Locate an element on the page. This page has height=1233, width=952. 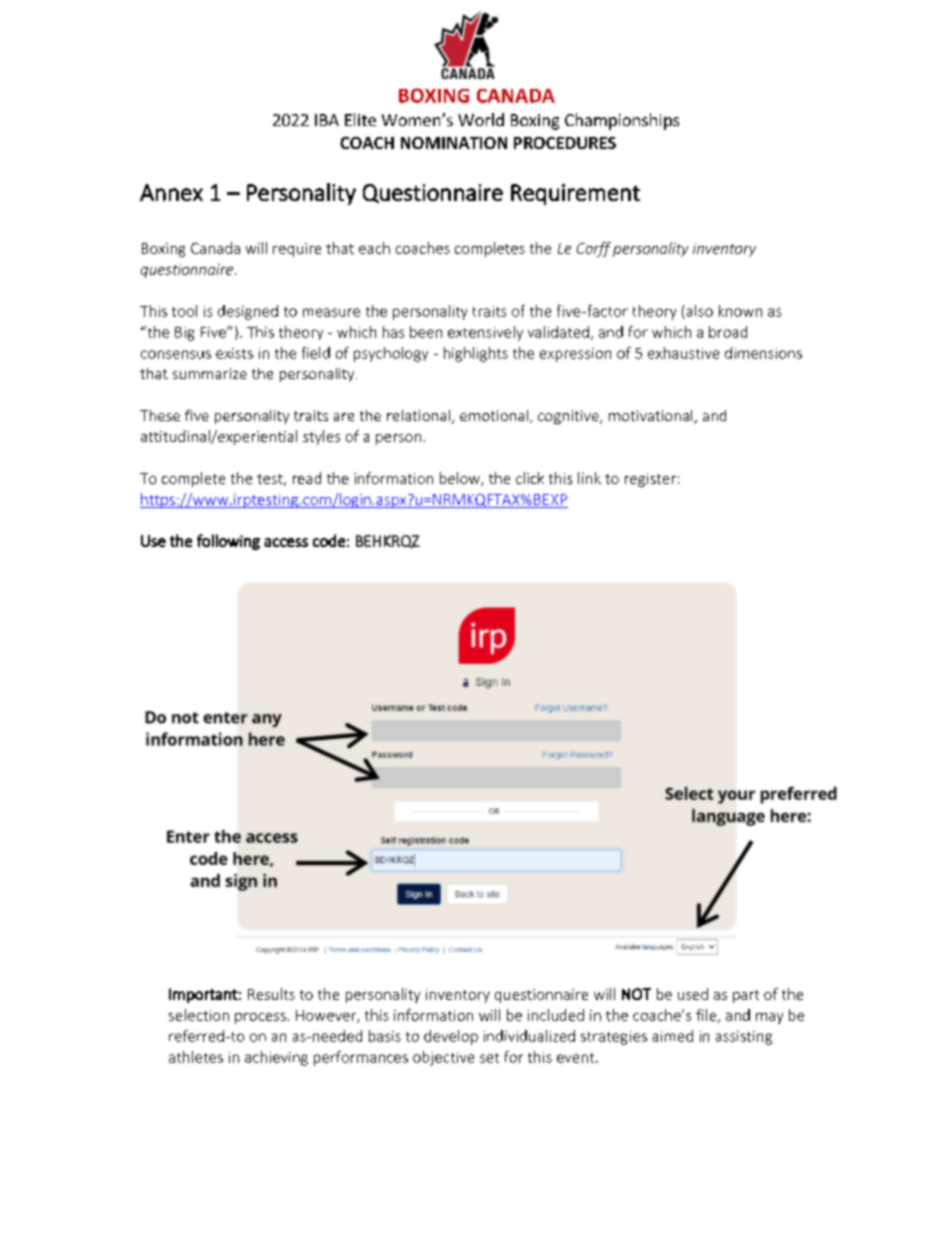
develop is located at coordinates (451, 1037).
